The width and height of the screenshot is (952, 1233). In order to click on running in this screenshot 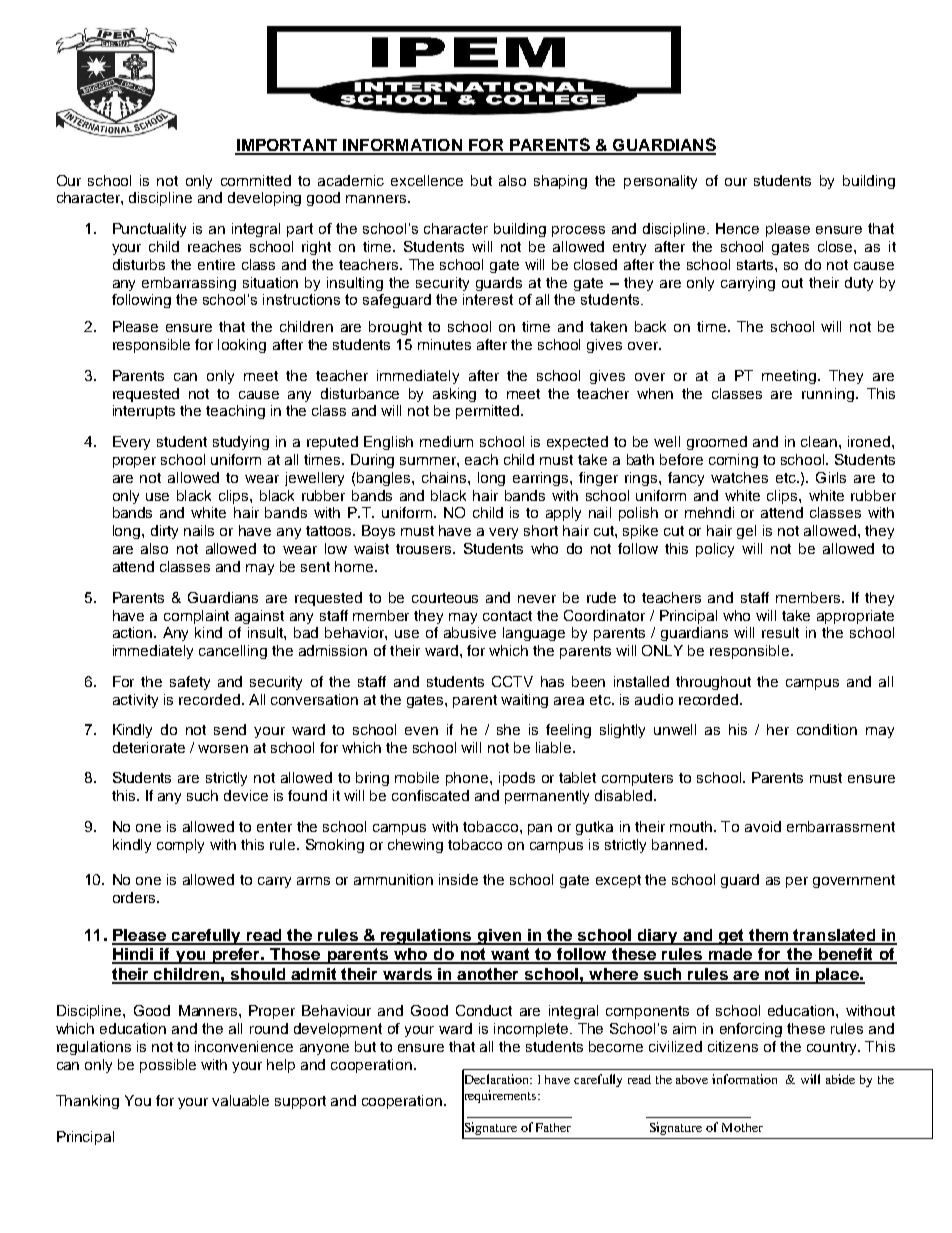, I will do `click(828, 395)`.
